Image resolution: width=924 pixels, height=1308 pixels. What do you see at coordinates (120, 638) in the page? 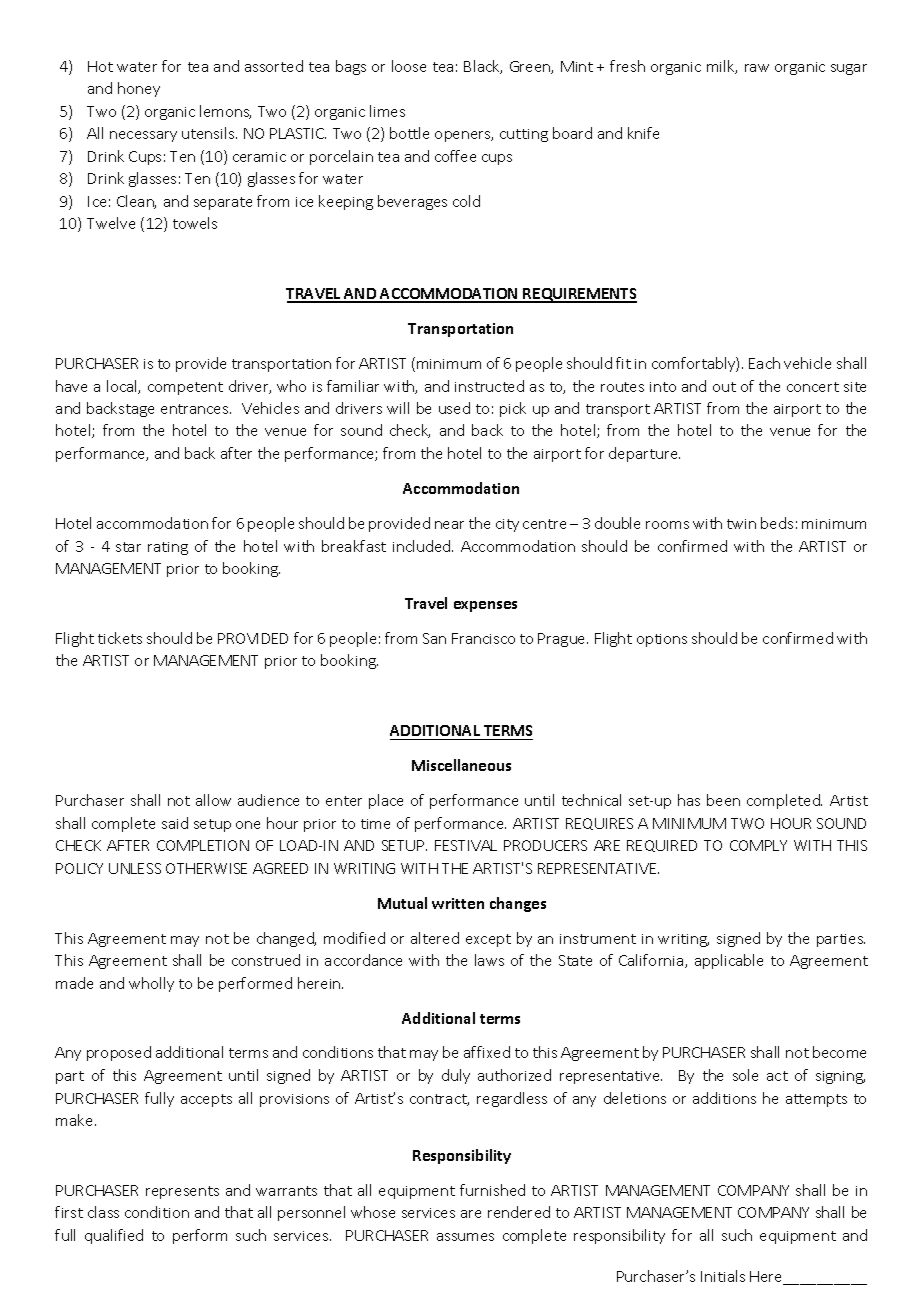
I see `tickets` at bounding box center [120, 638].
